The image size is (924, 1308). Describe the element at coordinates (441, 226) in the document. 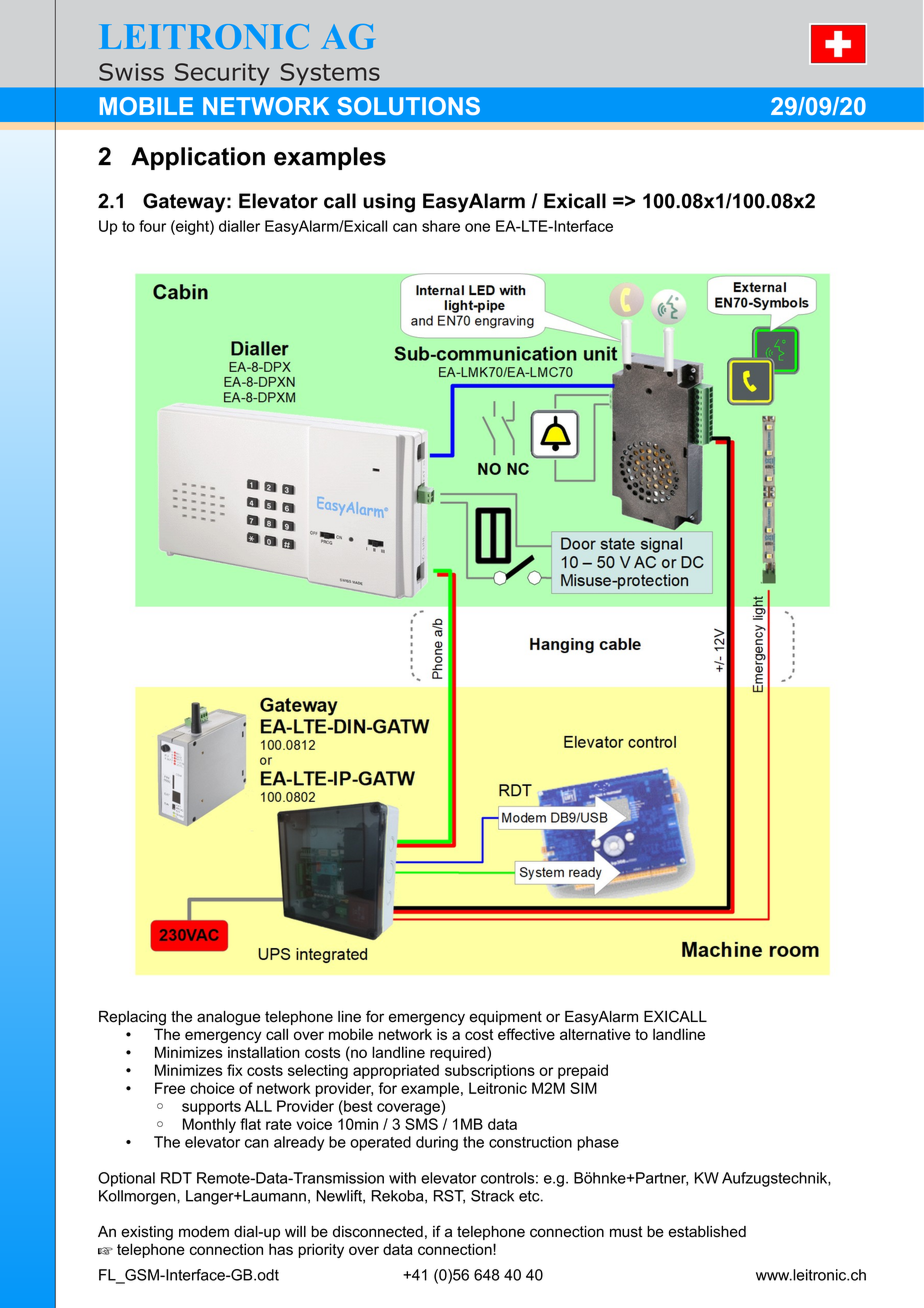

I see `share` at that location.
